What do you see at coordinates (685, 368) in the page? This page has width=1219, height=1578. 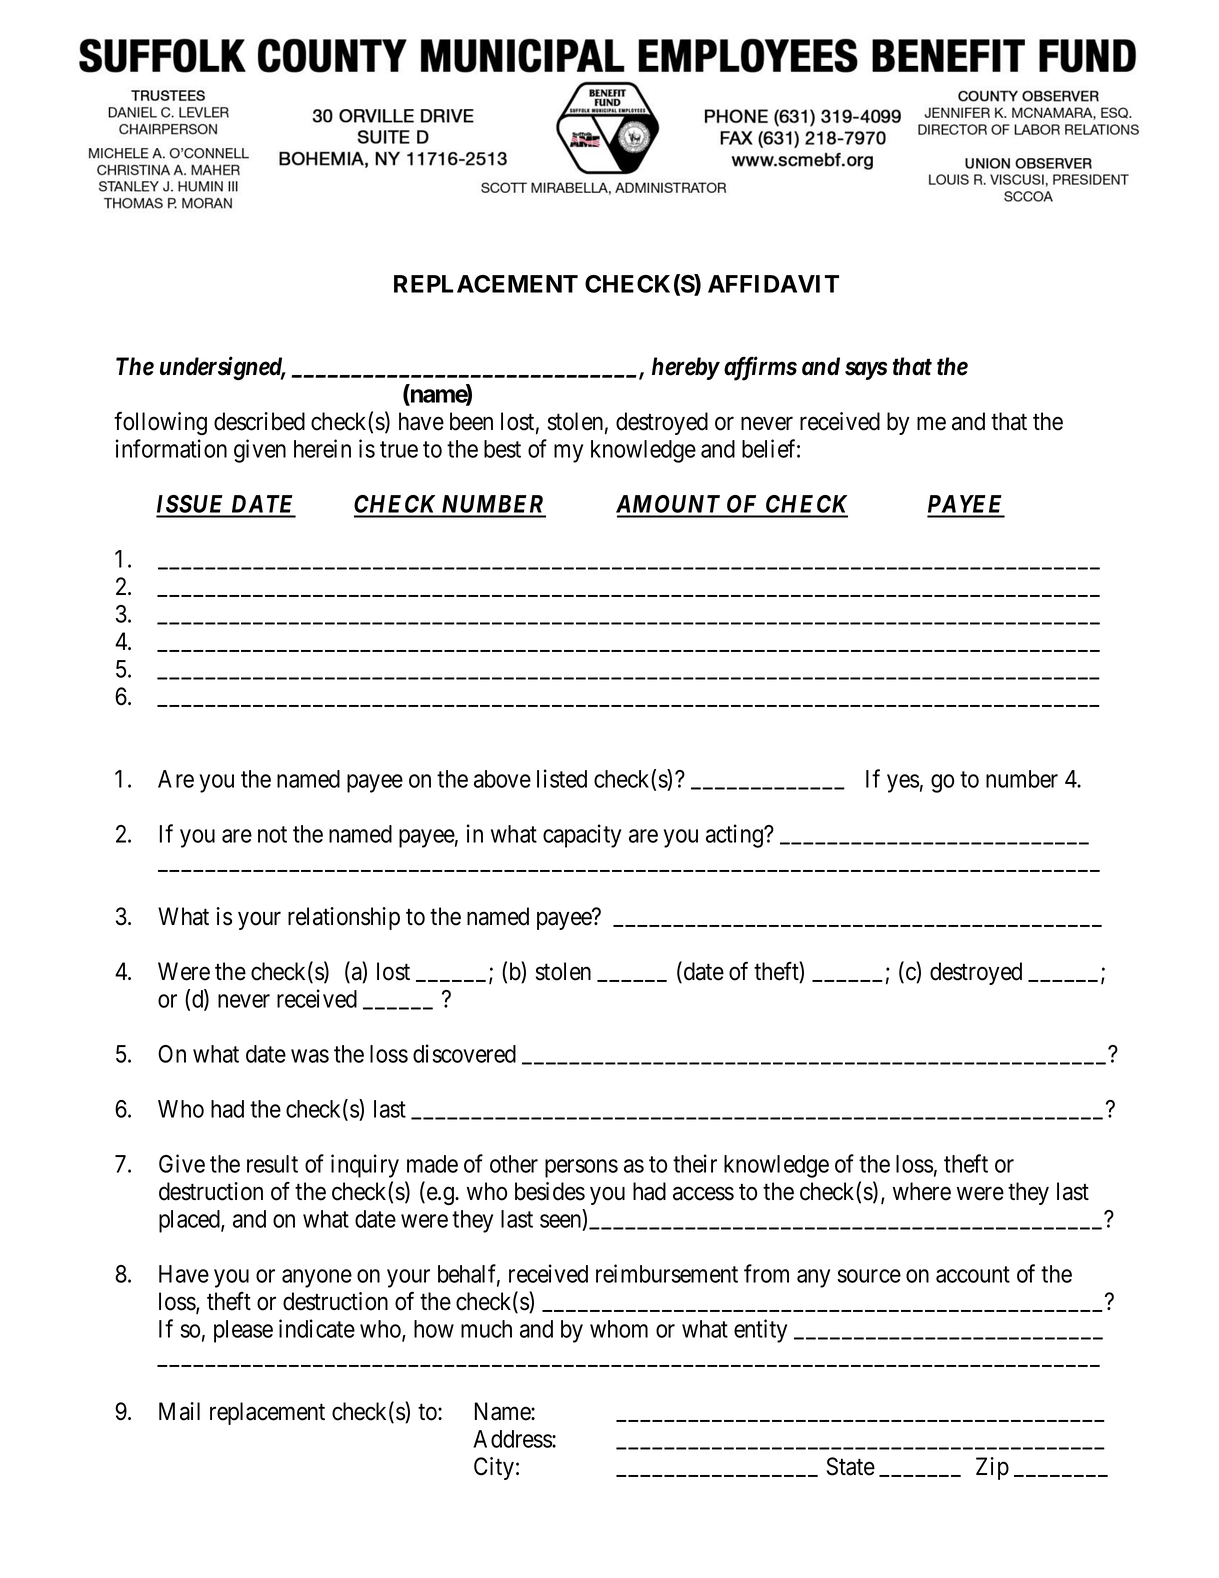 I see `hereby` at bounding box center [685, 368].
